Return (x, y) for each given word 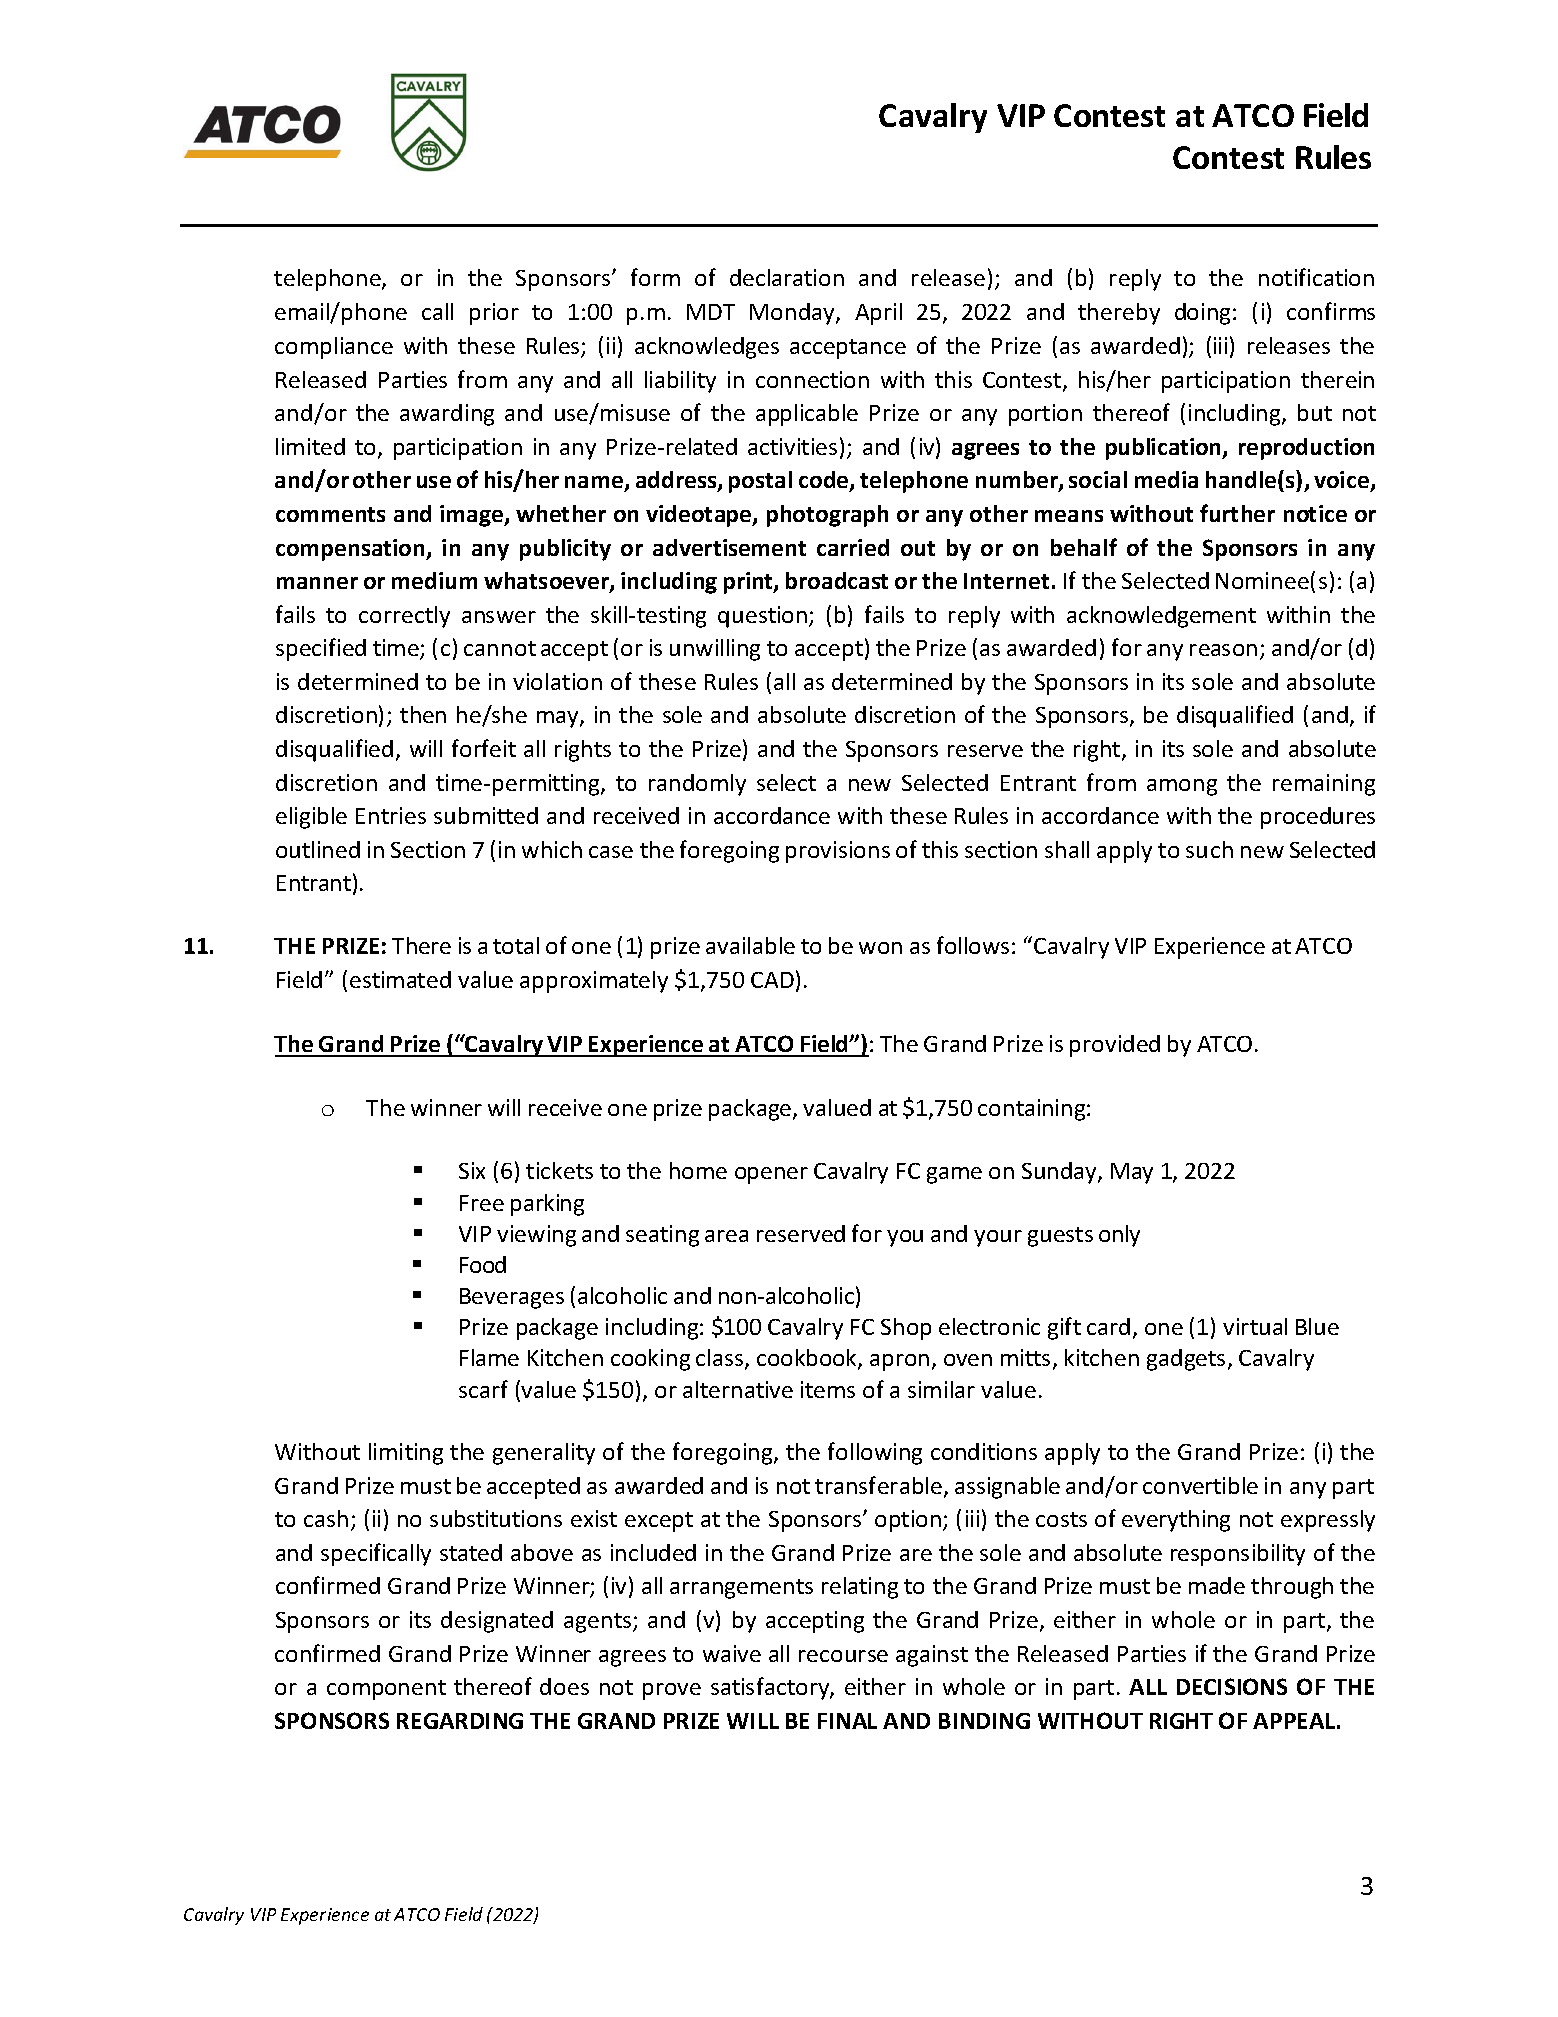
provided (1115, 1046)
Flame (489, 1357)
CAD (772, 980)
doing (1204, 314)
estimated (400, 979)
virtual (1255, 1326)
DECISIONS (1232, 1686)
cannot (500, 648)
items (828, 1389)
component (386, 1690)
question (764, 617)
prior (494, 314)
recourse (843, 1656)
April (878, 314)
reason (1223, 650)
